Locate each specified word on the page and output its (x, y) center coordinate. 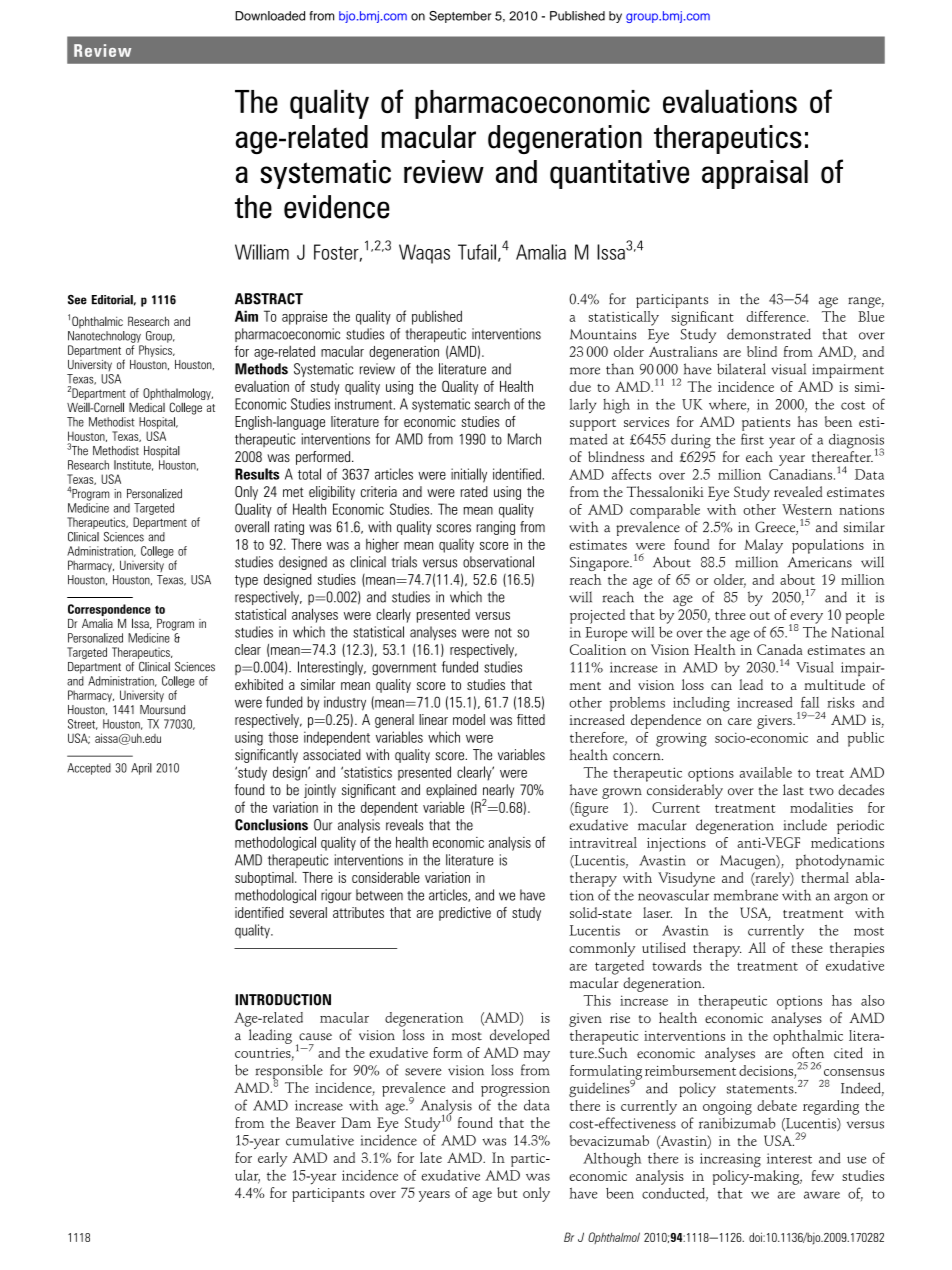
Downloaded (270, 16)
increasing (730, 1160)
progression (515, 1090)
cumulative (320, 1140)
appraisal (755, 174)
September (460, 17)
